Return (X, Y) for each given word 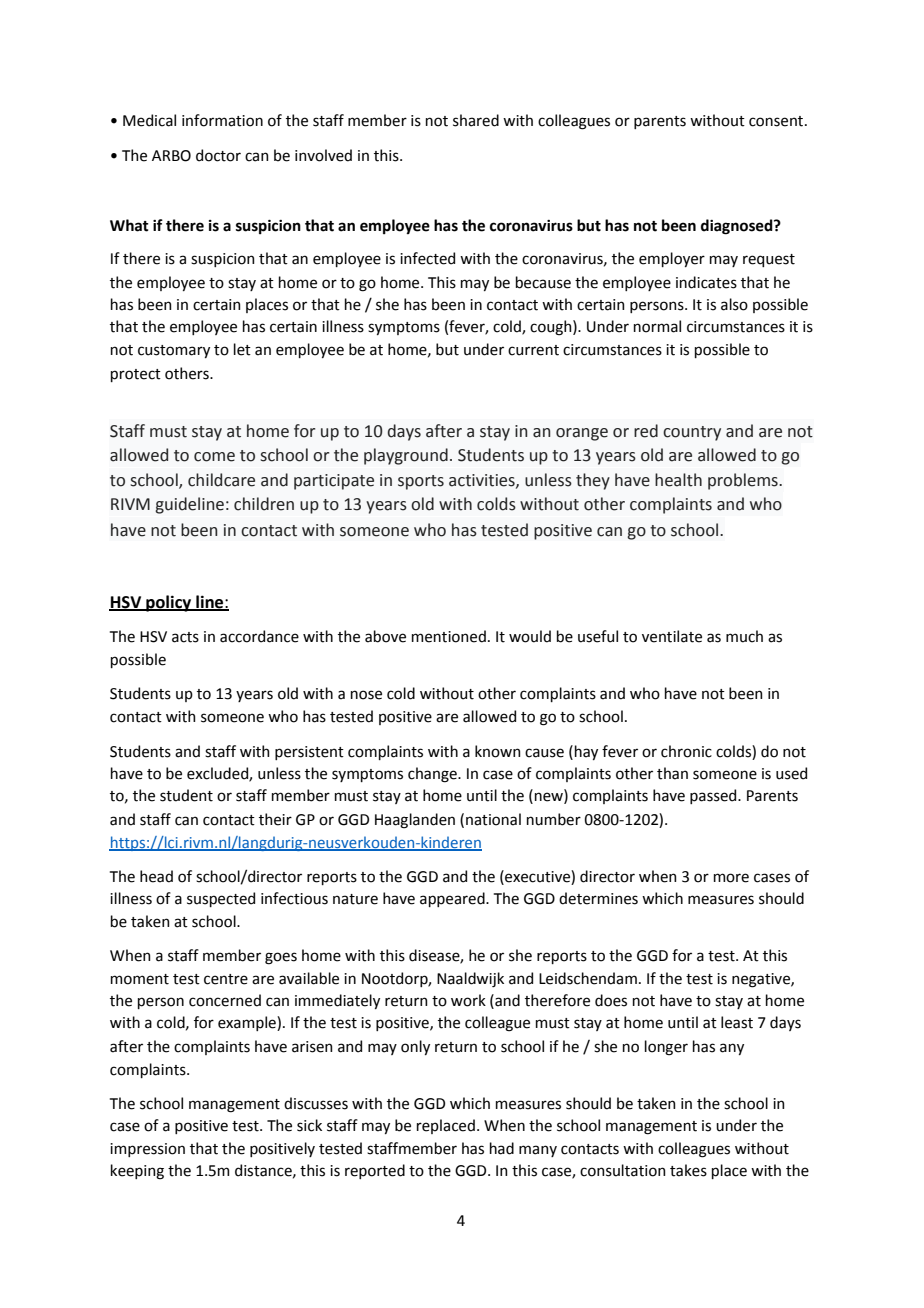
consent (777, 121)
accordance (259, 636)
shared (476, 120)
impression (147, 1150)
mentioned (449, 636)
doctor (218, 155)
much (744, 636)
